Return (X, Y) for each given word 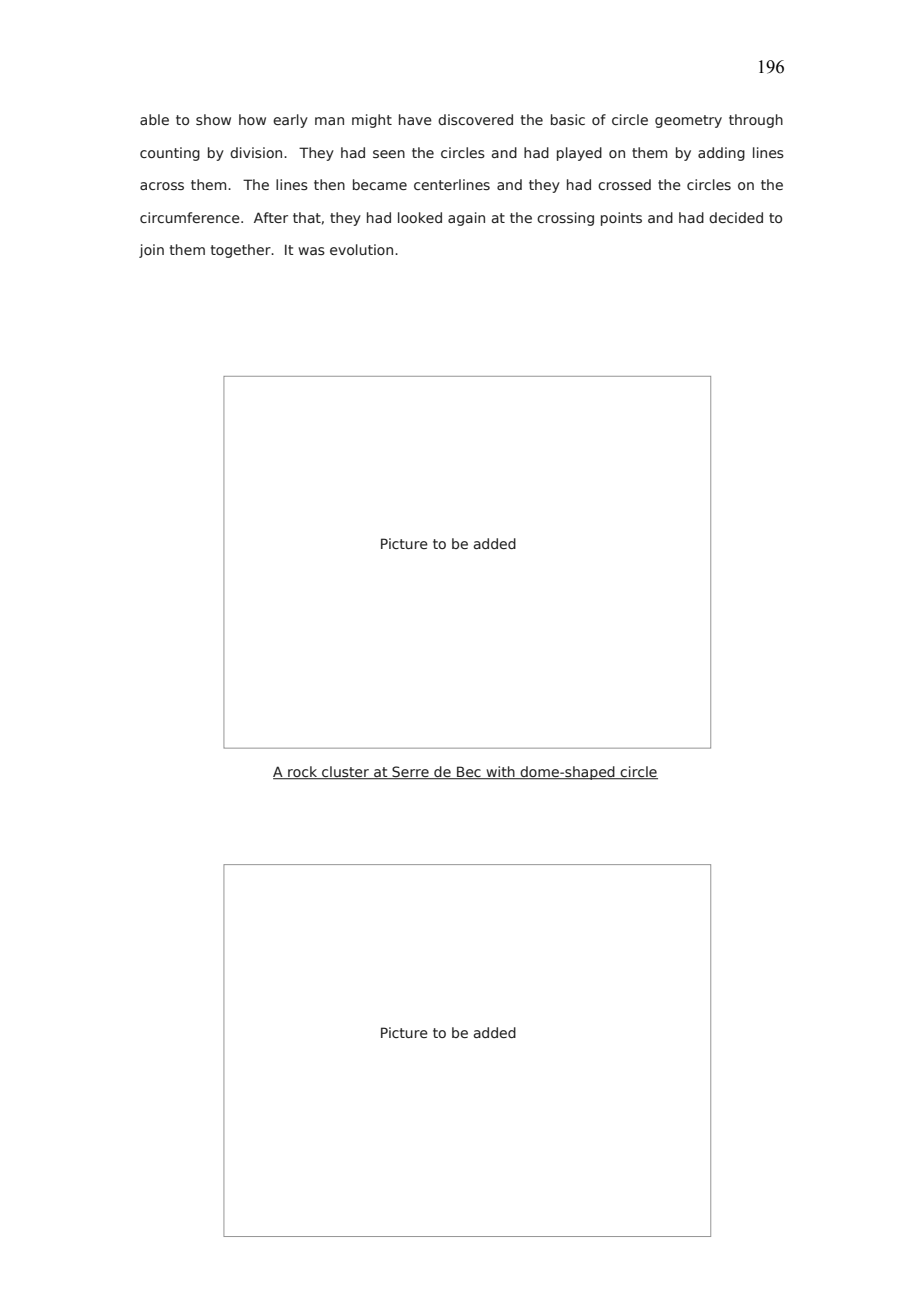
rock (303, 773)
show (213, 120)
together (241, 251)
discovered (475, 120)
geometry (688, 121)
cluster (345, 773)
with (500, 773)
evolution (363, 250)
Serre (410, 773)
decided (736, 218)
